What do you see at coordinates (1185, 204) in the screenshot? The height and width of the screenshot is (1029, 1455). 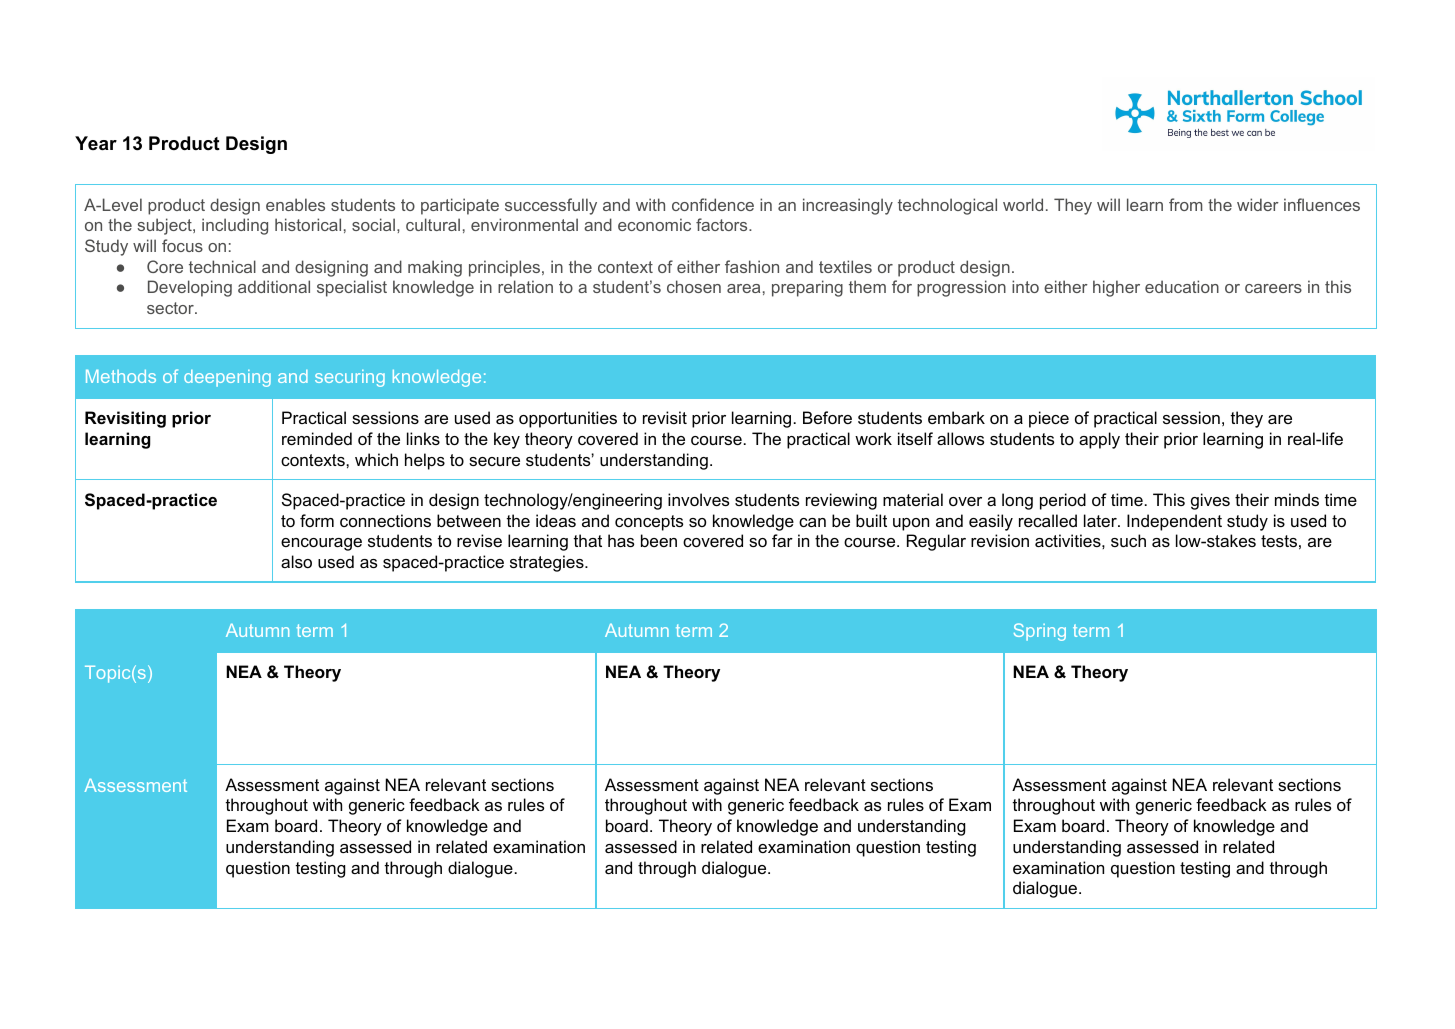 I see `from` at bounding box center [1185, 204].
